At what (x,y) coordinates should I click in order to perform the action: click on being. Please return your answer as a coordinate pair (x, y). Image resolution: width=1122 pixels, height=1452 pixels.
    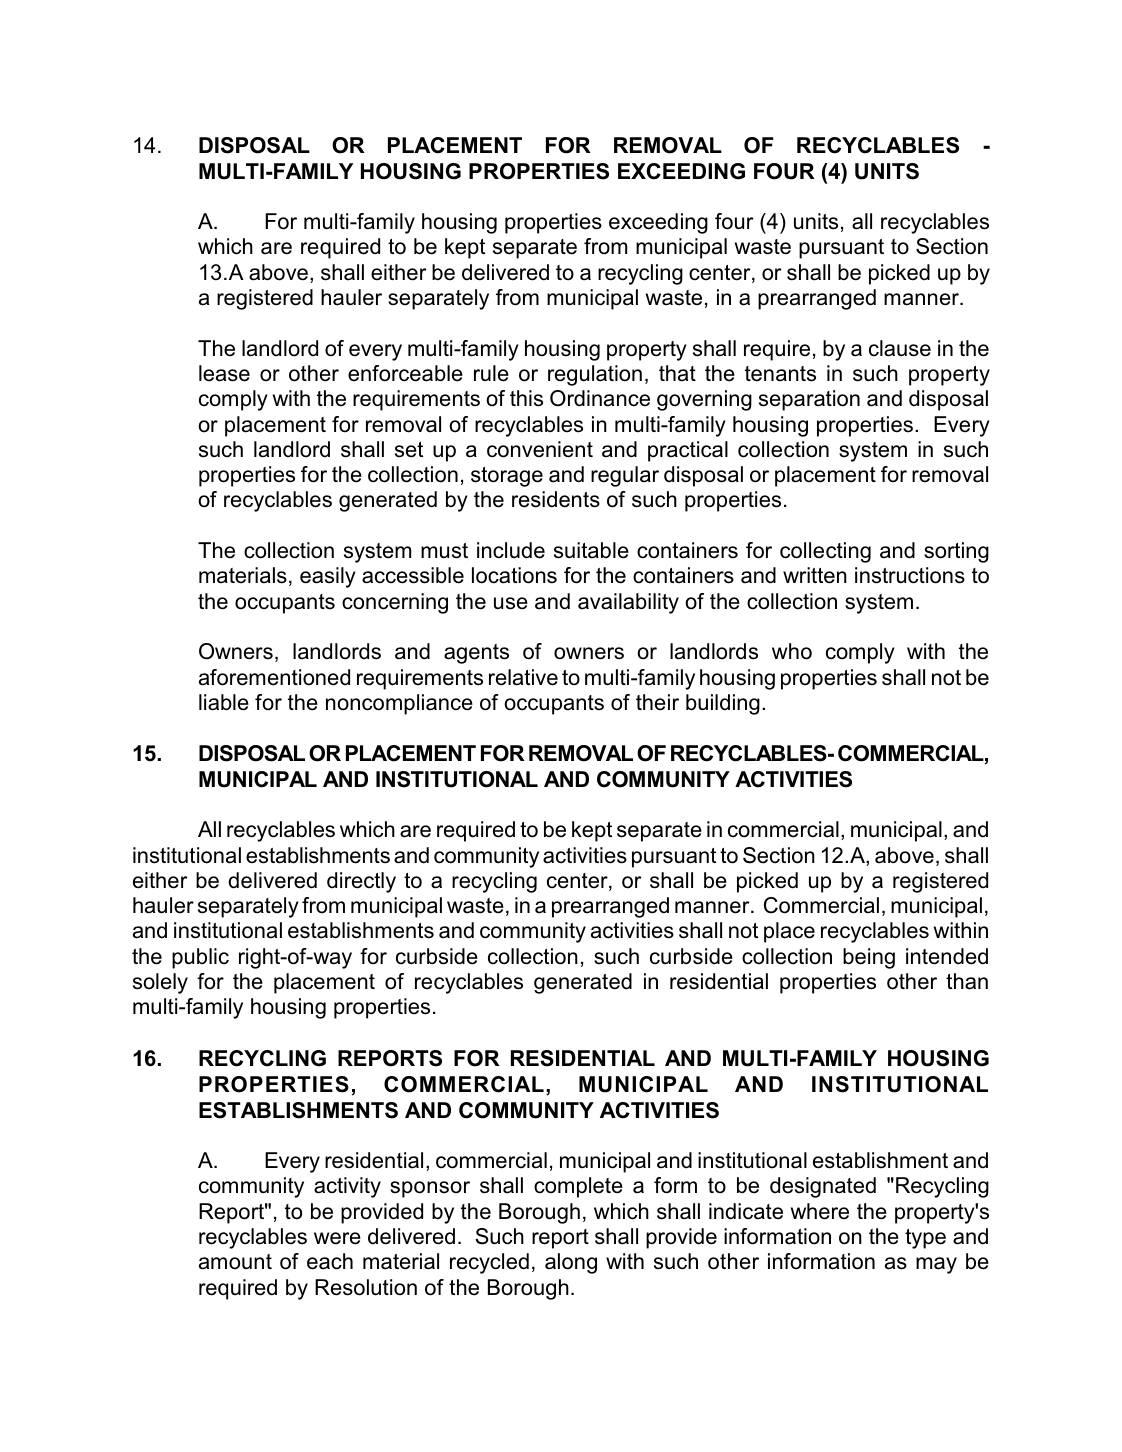
    Looking at the image, I should click on (869, 958).
